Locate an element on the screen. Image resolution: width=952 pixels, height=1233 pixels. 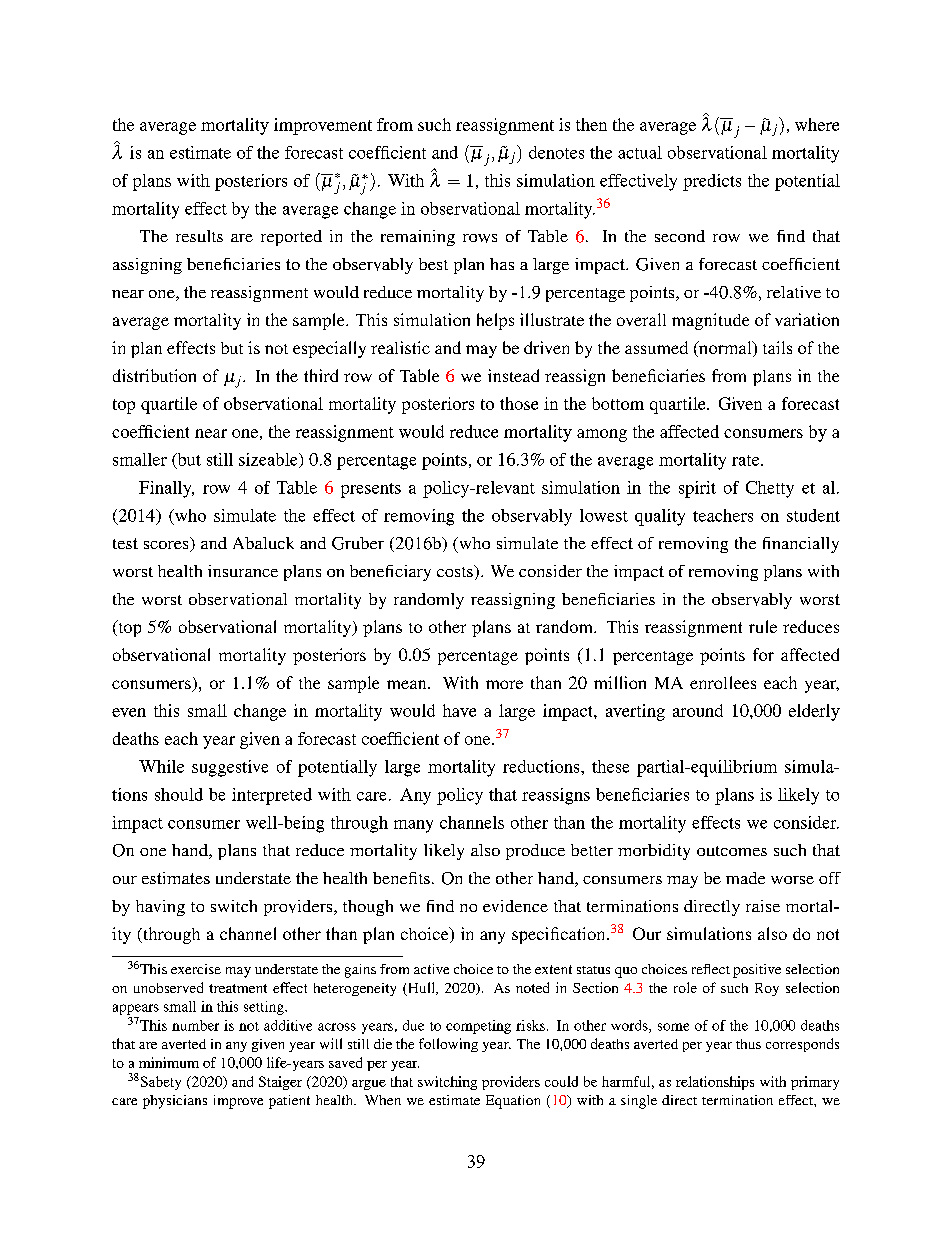
following is located at coordinates (448, 1045).
